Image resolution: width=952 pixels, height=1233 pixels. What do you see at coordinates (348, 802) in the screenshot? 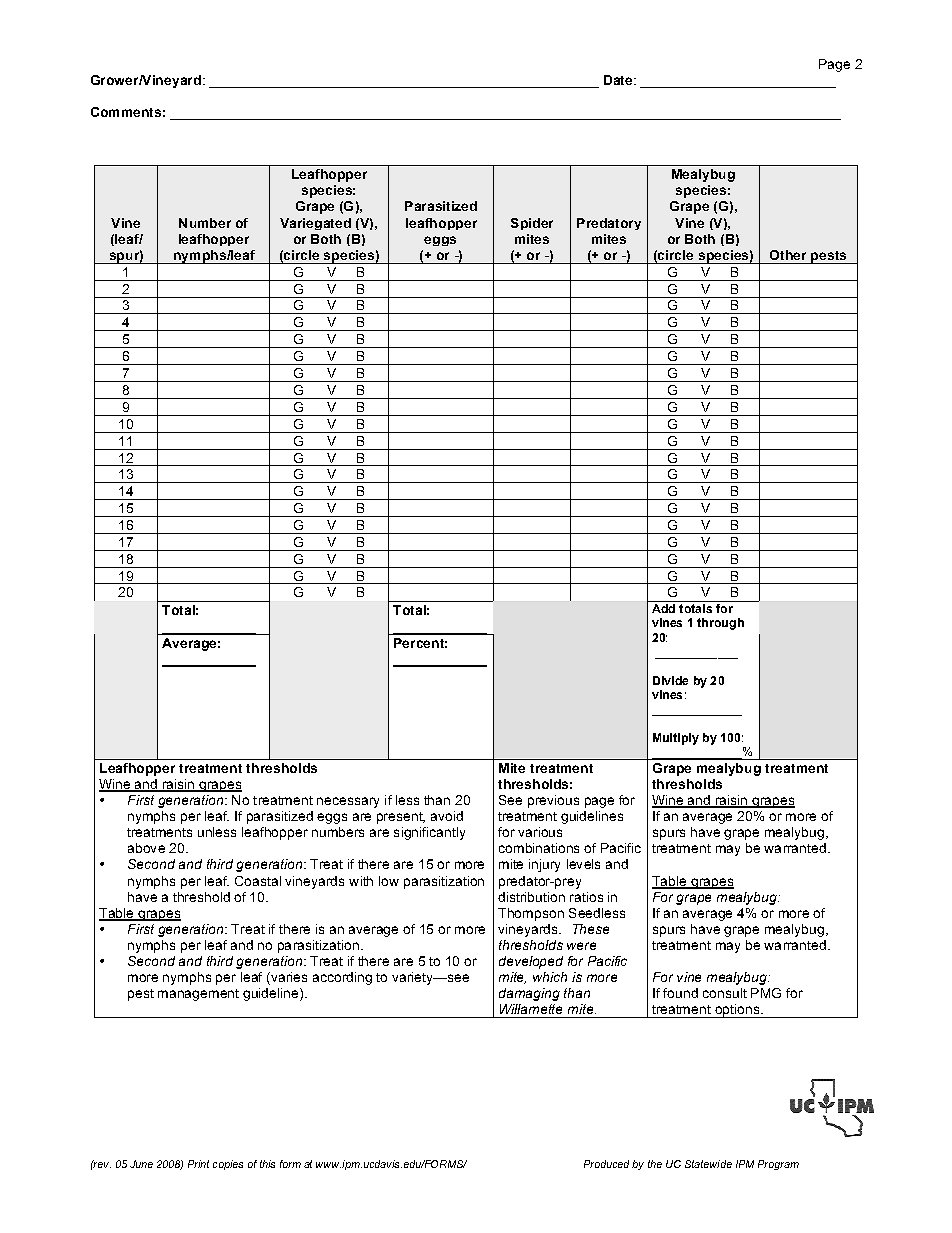
I see `necessary` at bounding box center [348, 802].
